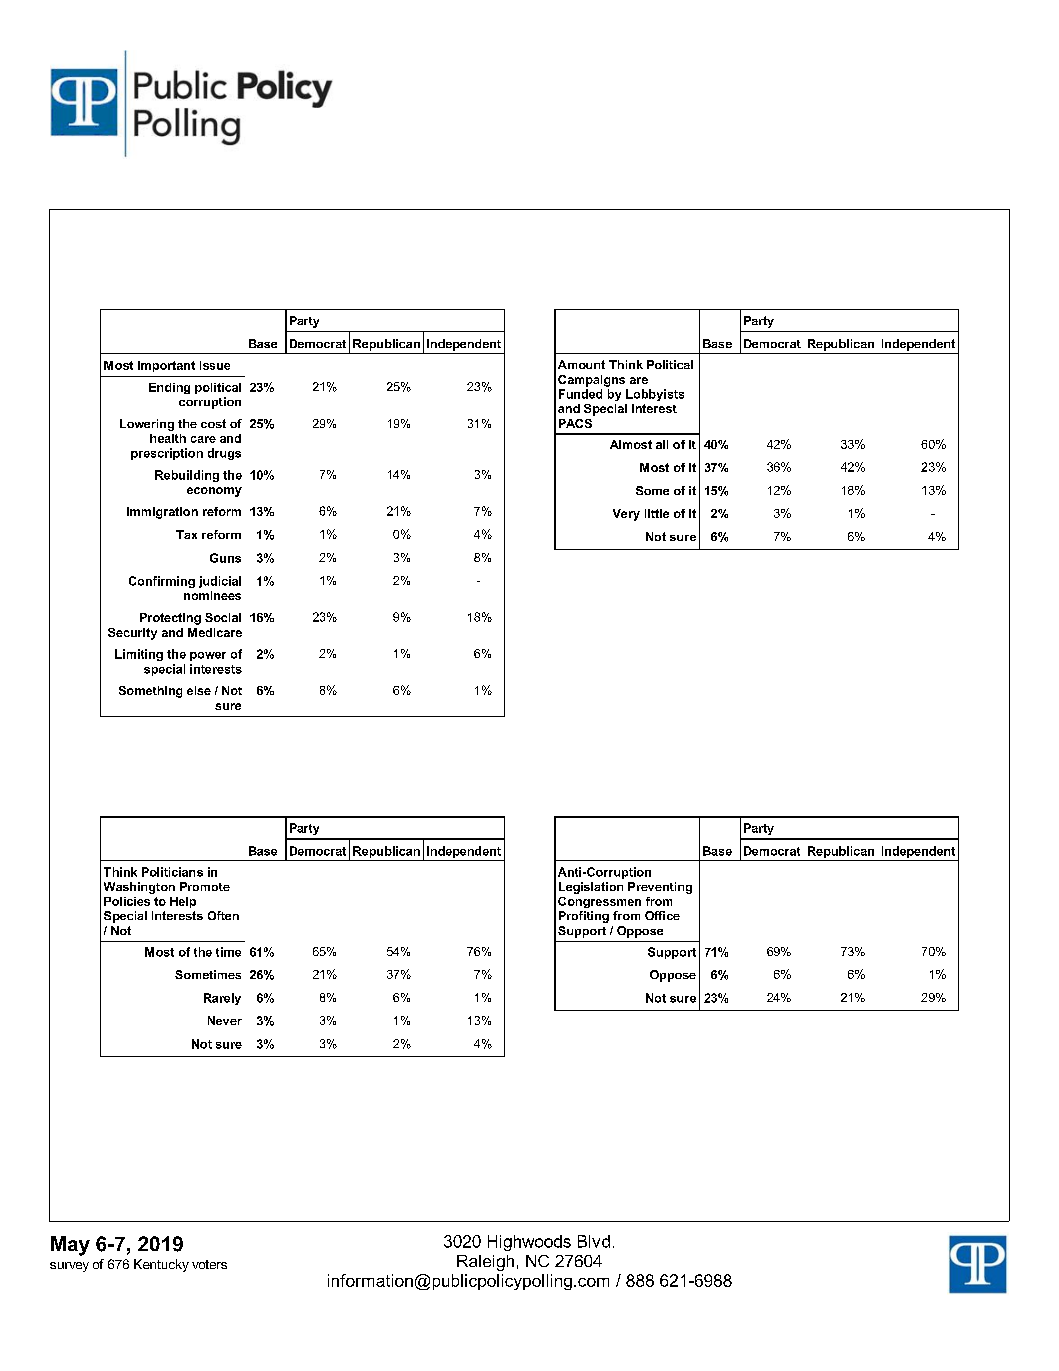 This screenshot has height=1371, width=1059. I want to click on Politicians, so click(172, 872).
